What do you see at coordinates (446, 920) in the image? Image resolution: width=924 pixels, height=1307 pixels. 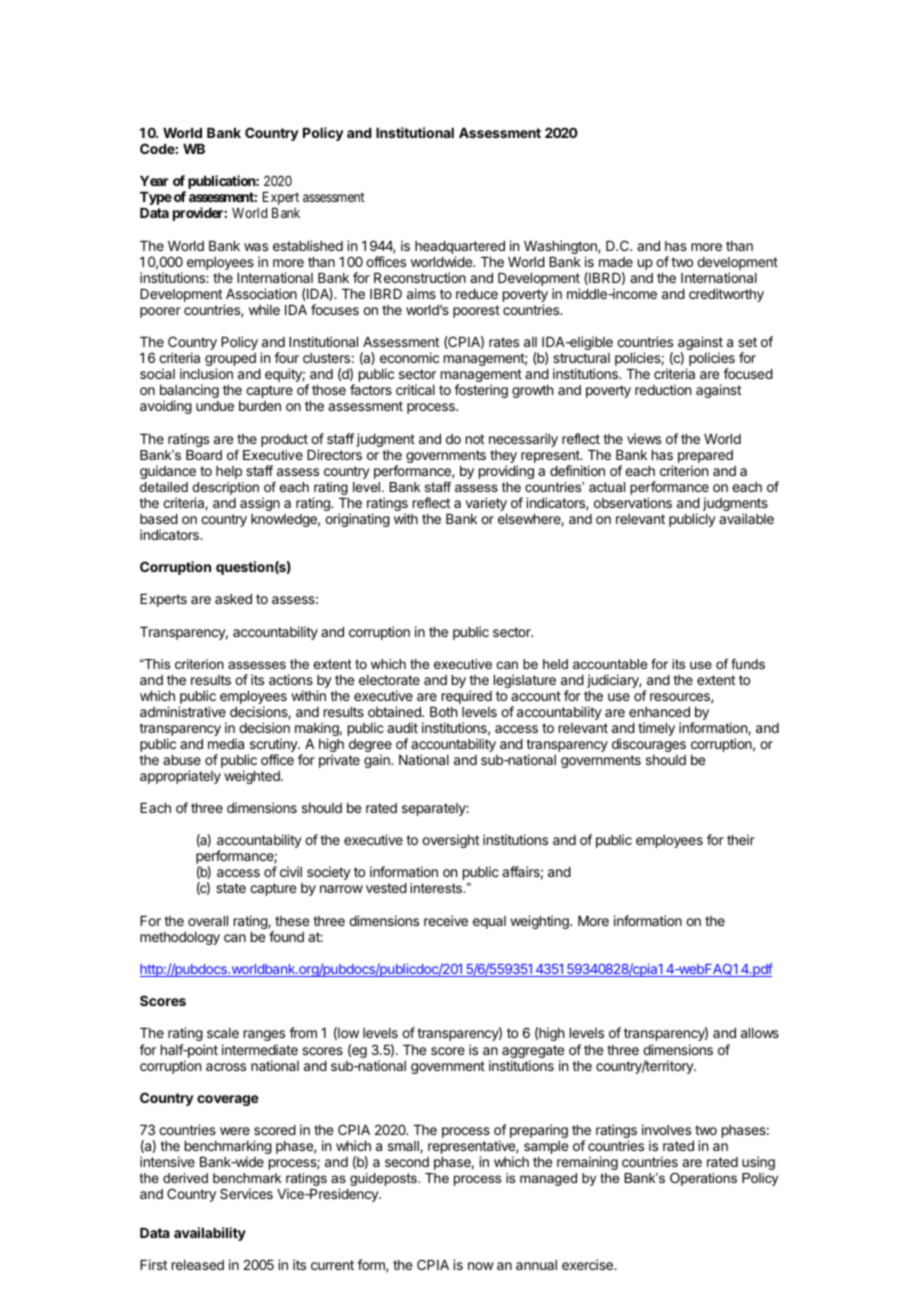 I see `receive` at bounding box center [446, 920].
